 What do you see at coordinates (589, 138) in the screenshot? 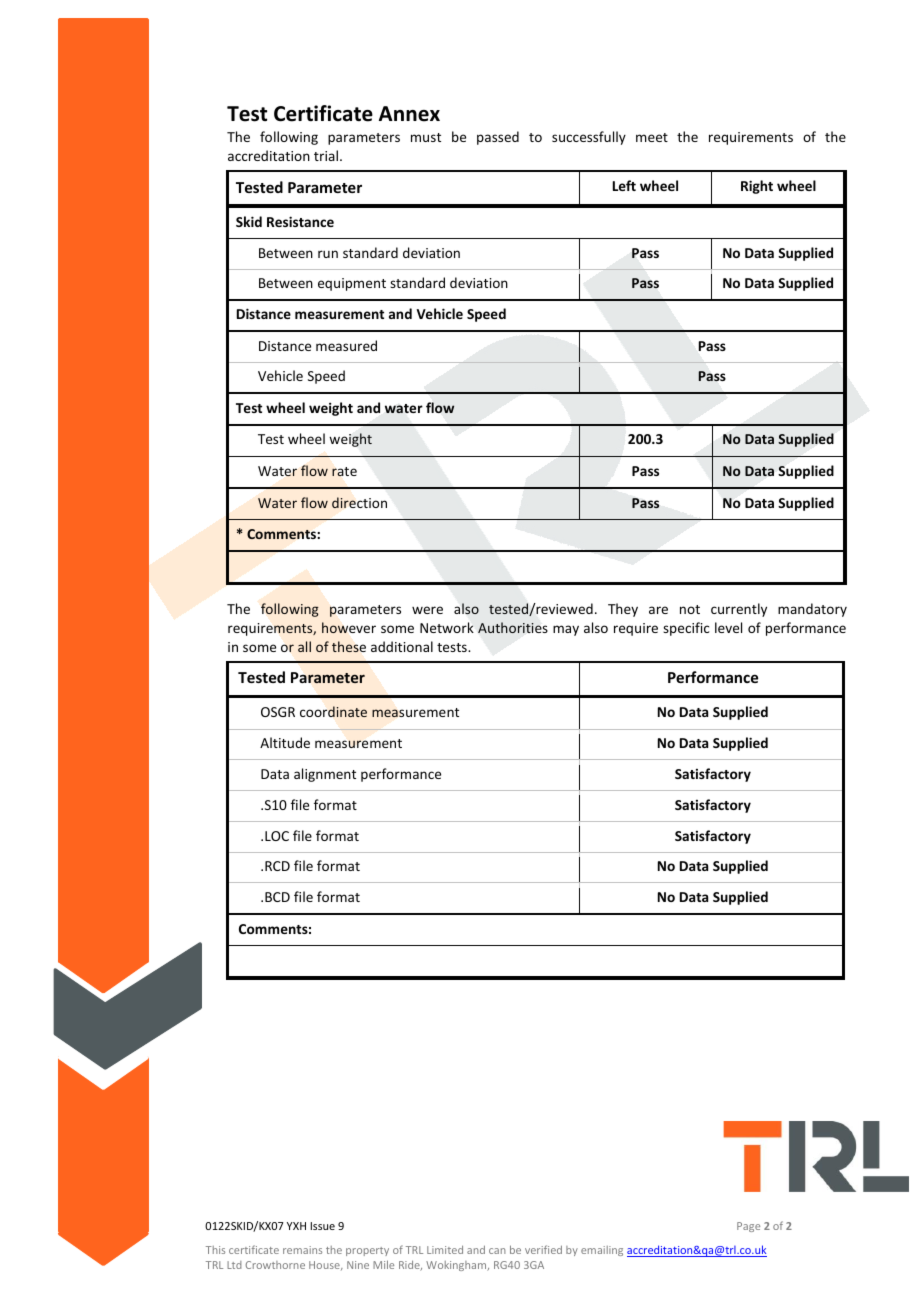
I see `successfully` at bounding box center [589, 138].
